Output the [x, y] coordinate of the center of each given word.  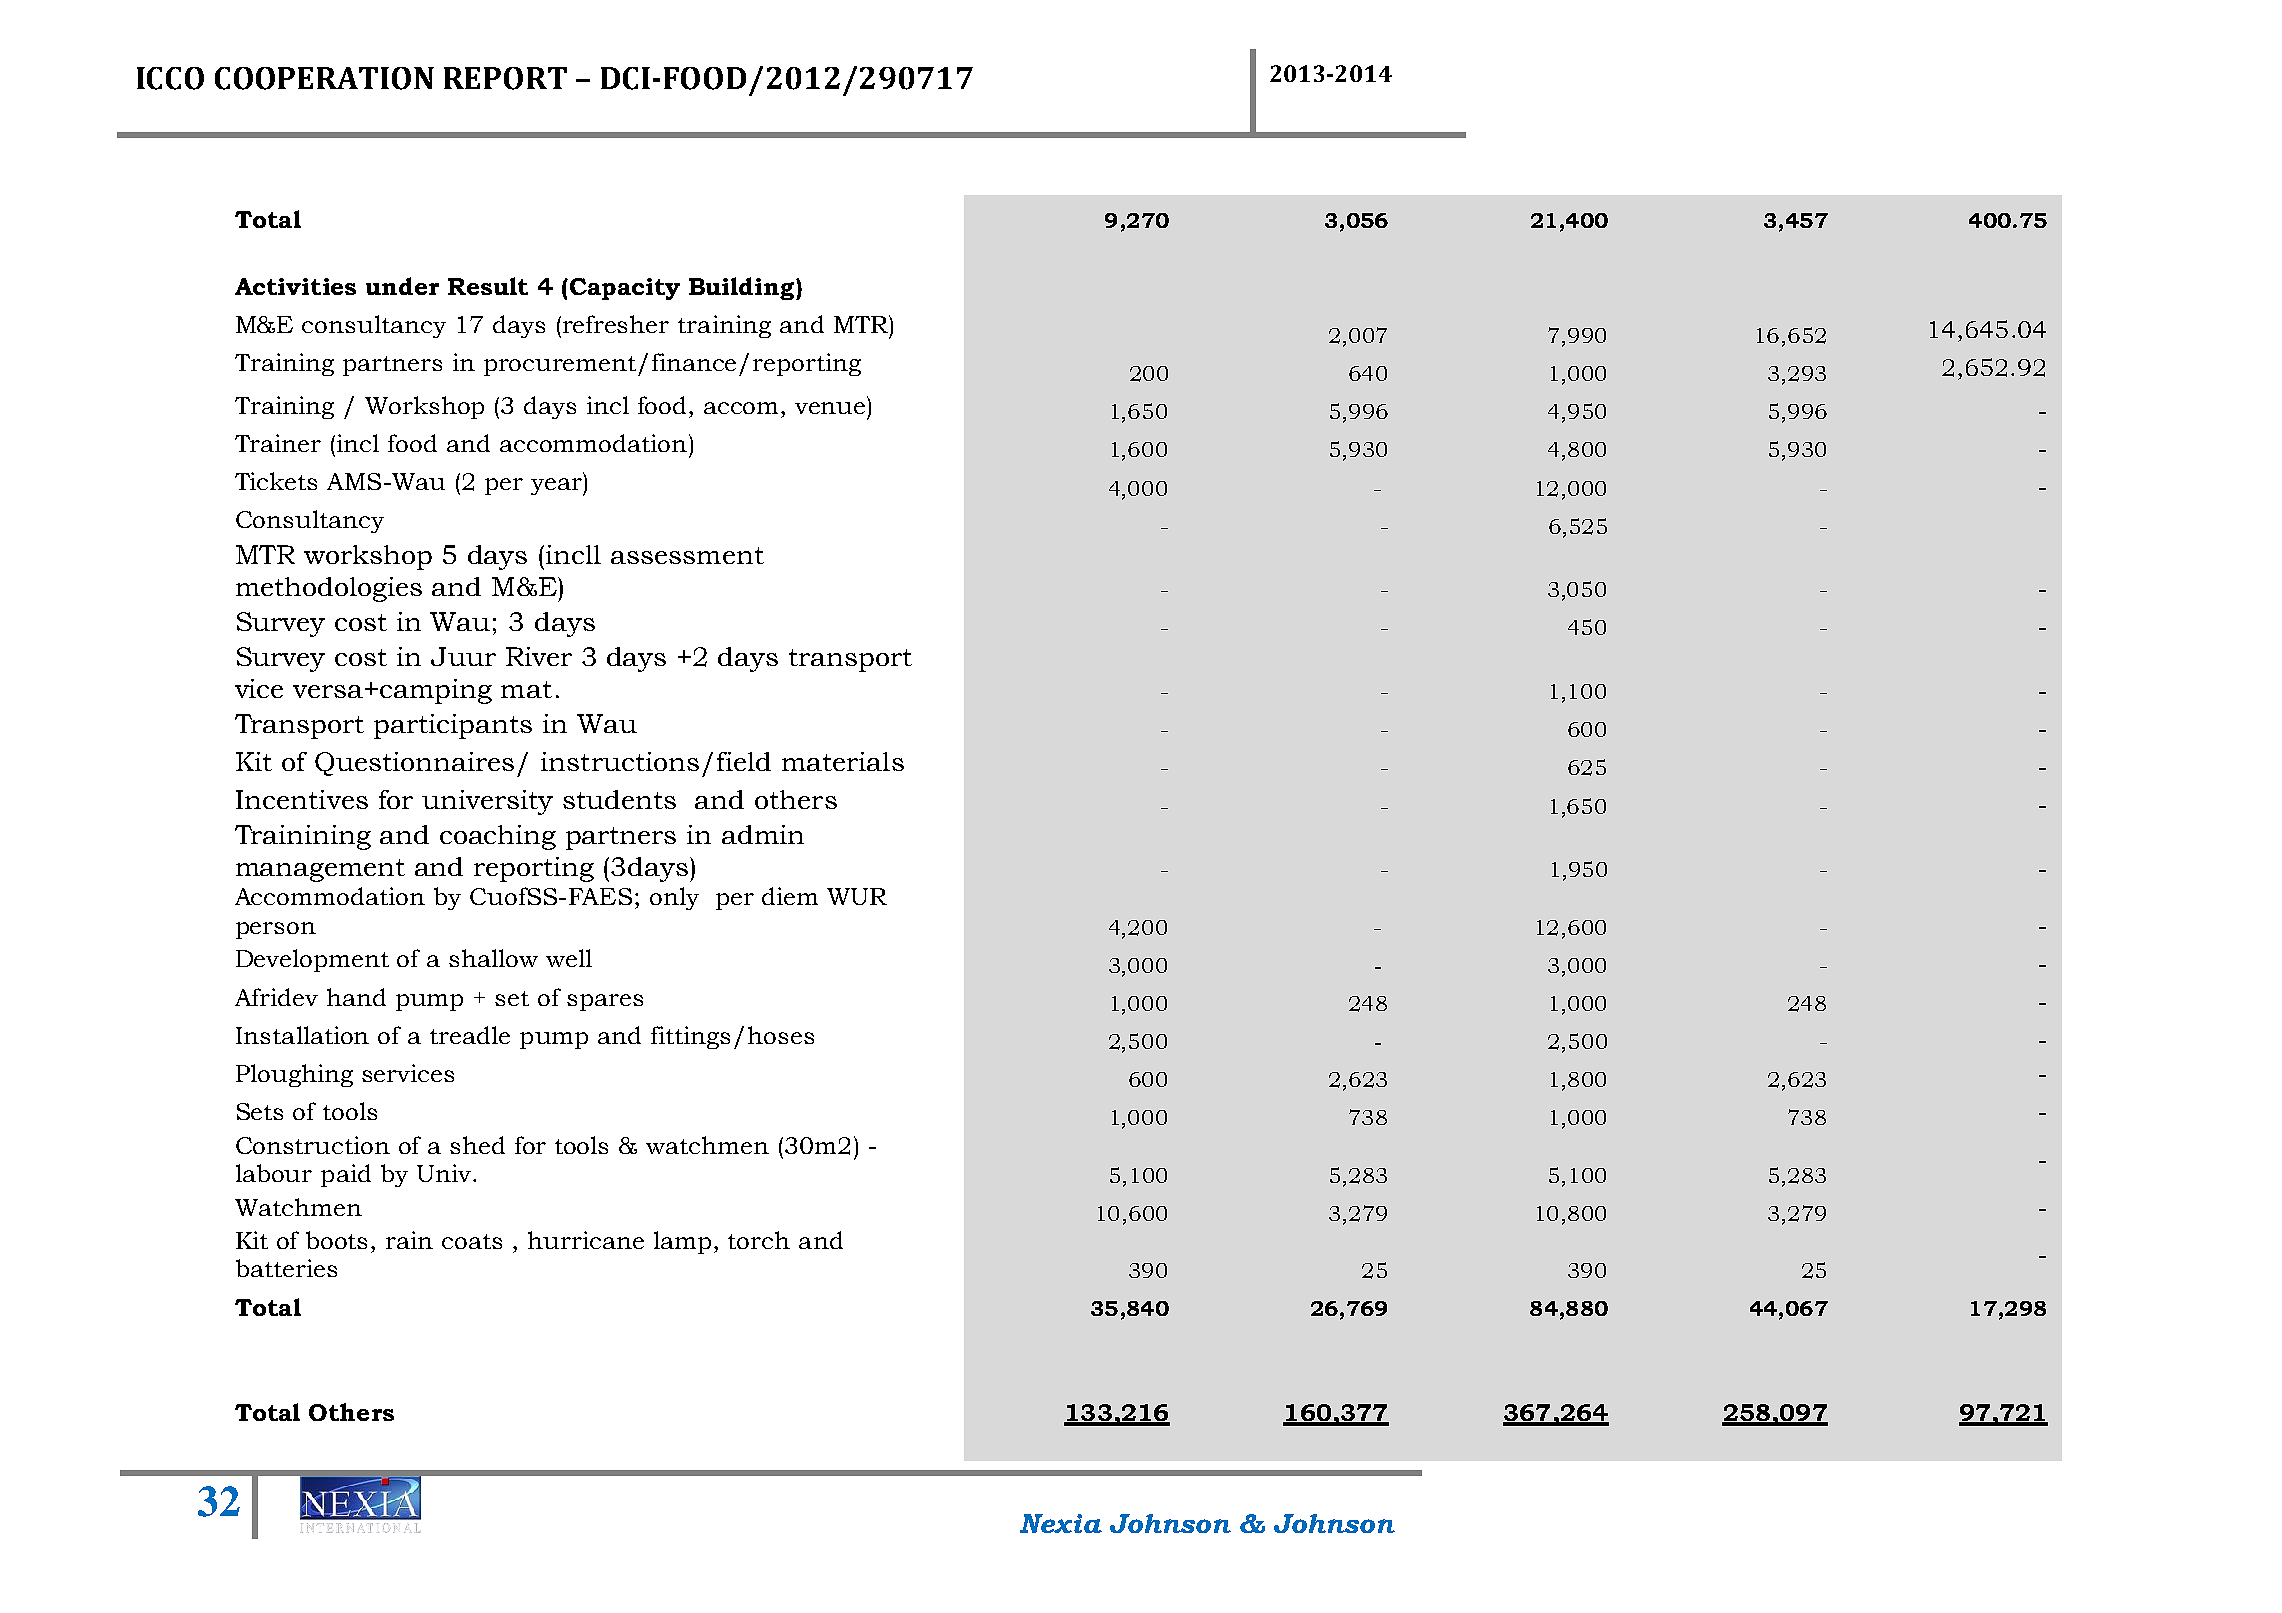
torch [759, 1240]
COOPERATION [324, 78]
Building [743, 288]
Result [488, 286]
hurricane [586, 1240]
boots [336, 1240]
